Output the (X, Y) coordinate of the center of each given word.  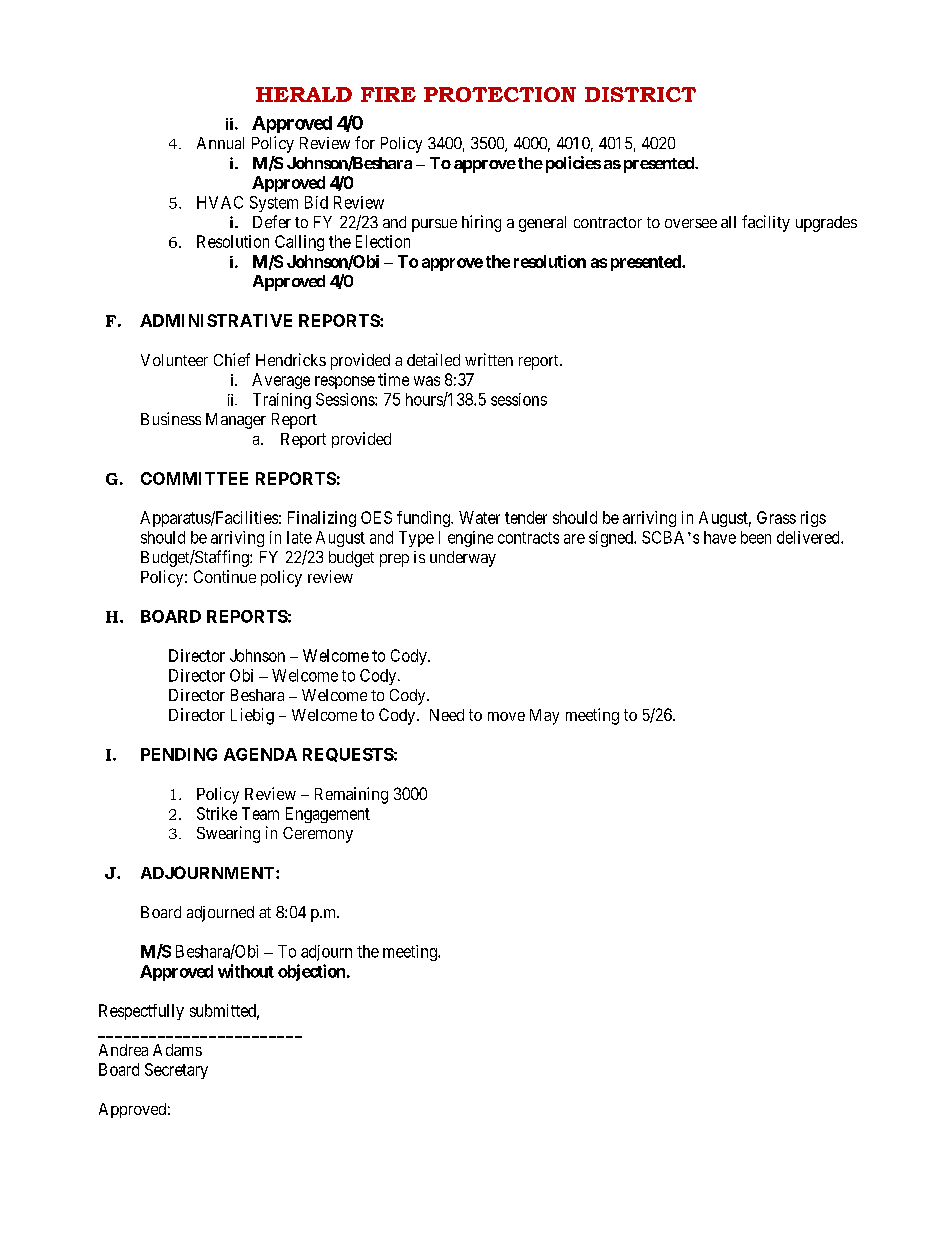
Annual (220, 143)
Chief (232, 359)
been (756, 537)
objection (311, 972)
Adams (177, 1050)
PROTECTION (500, 94)
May (544, 717)
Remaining (351, 795)
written (489, 359)
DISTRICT (640, 94)
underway (463, 559)
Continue (225, 576)
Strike (217, 813)
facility (766, 223)
